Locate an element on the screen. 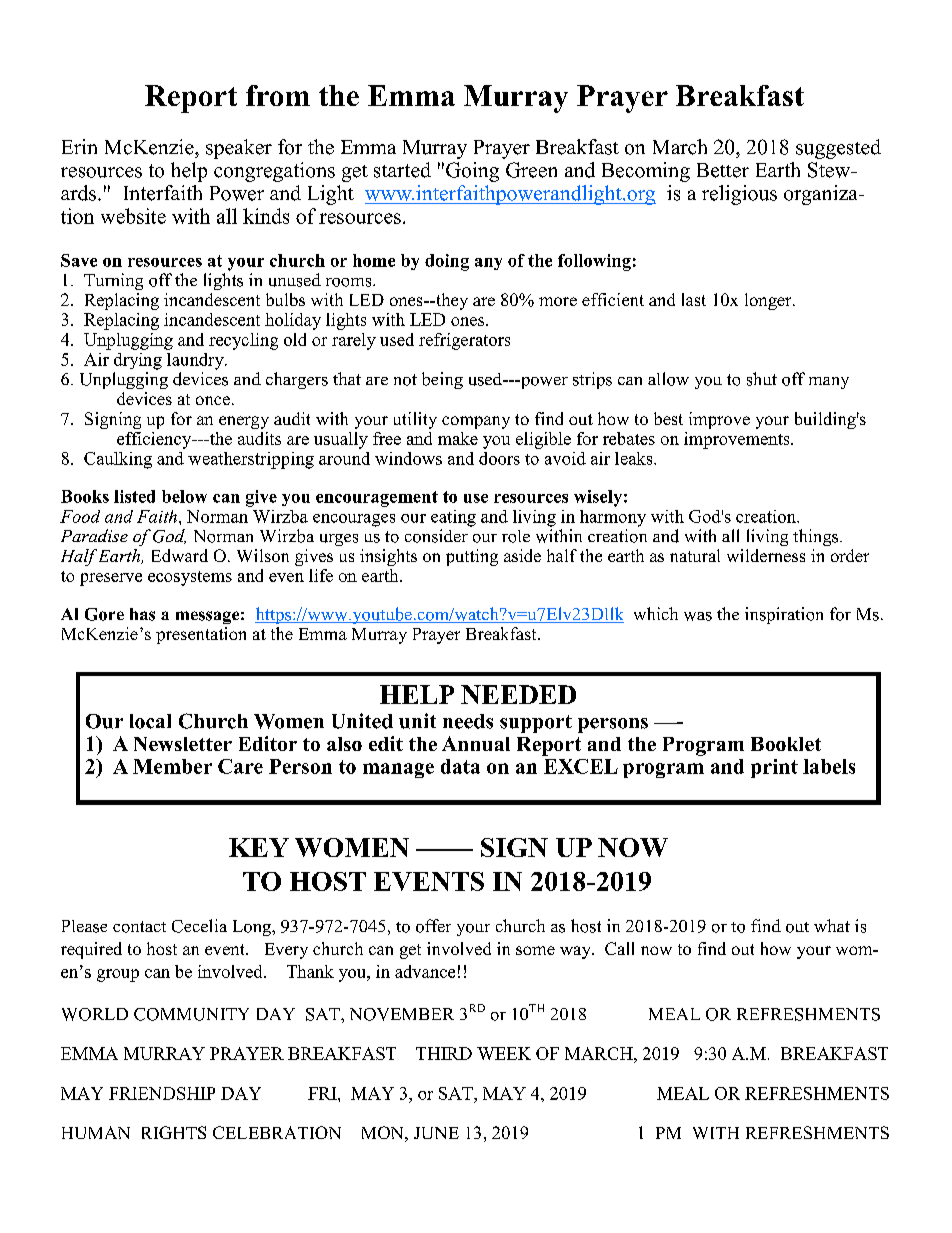  refrigerators is located at coordinates (464, 341).
